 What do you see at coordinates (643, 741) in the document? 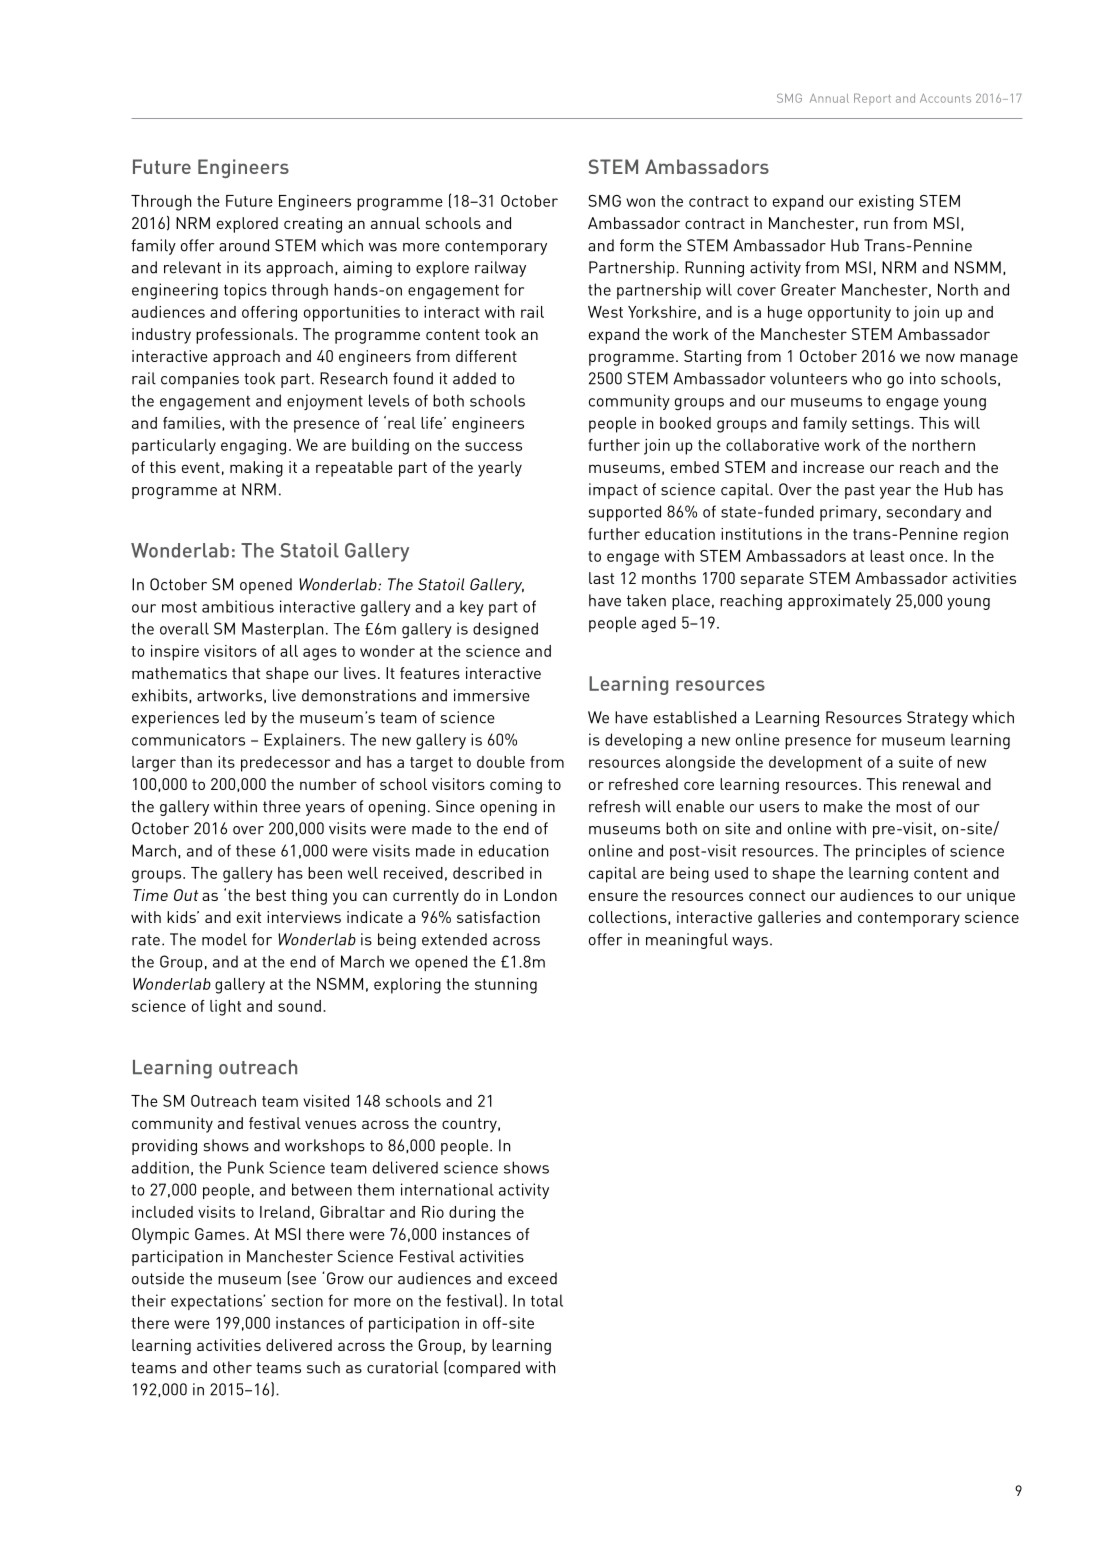
I see `developing` at bounding box center [643, 741].
